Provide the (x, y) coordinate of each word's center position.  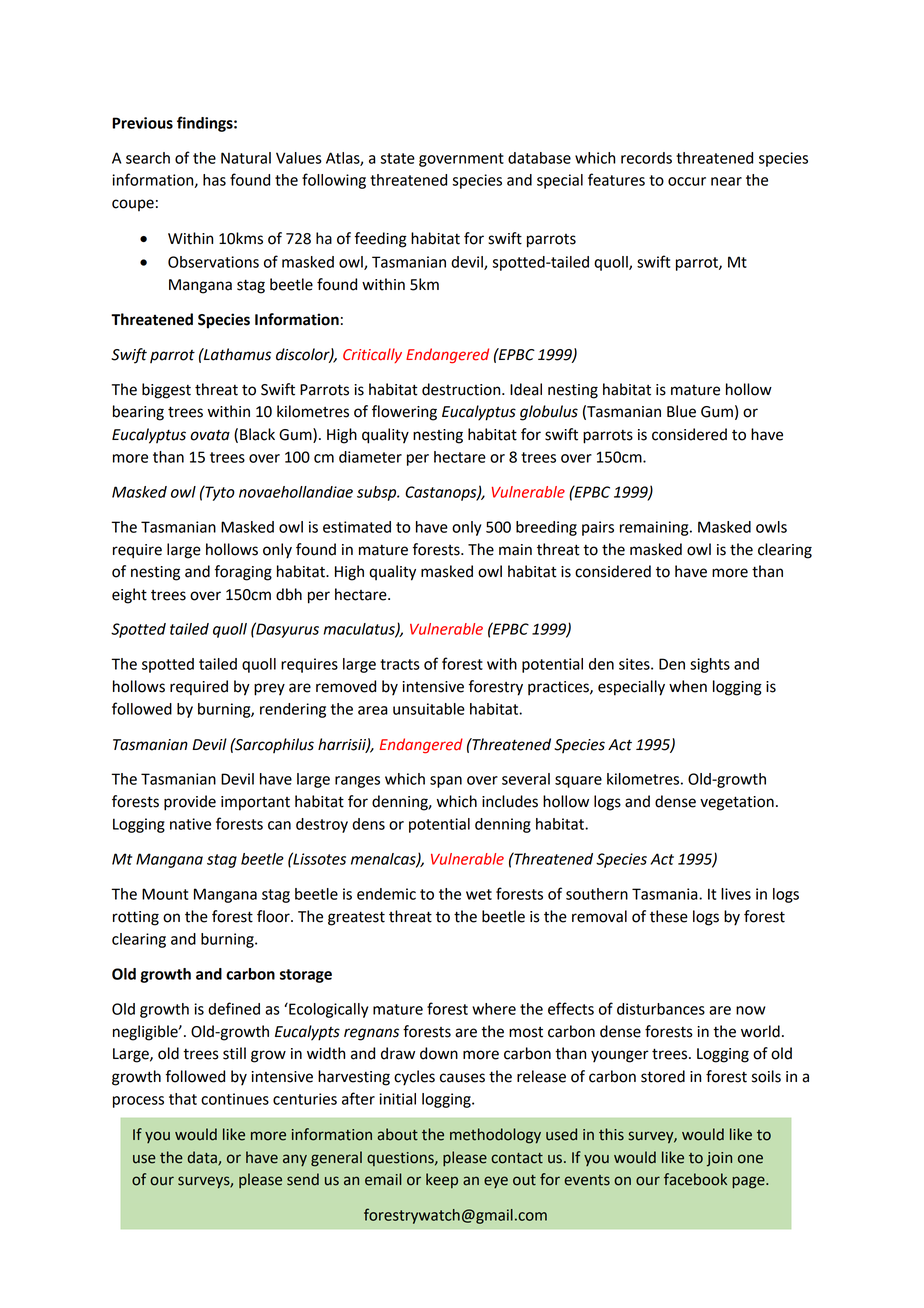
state (397, 158)
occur (687, 181)
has (214, 180)
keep (442, 1180)
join (719, 1159)
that (183, 1099)
